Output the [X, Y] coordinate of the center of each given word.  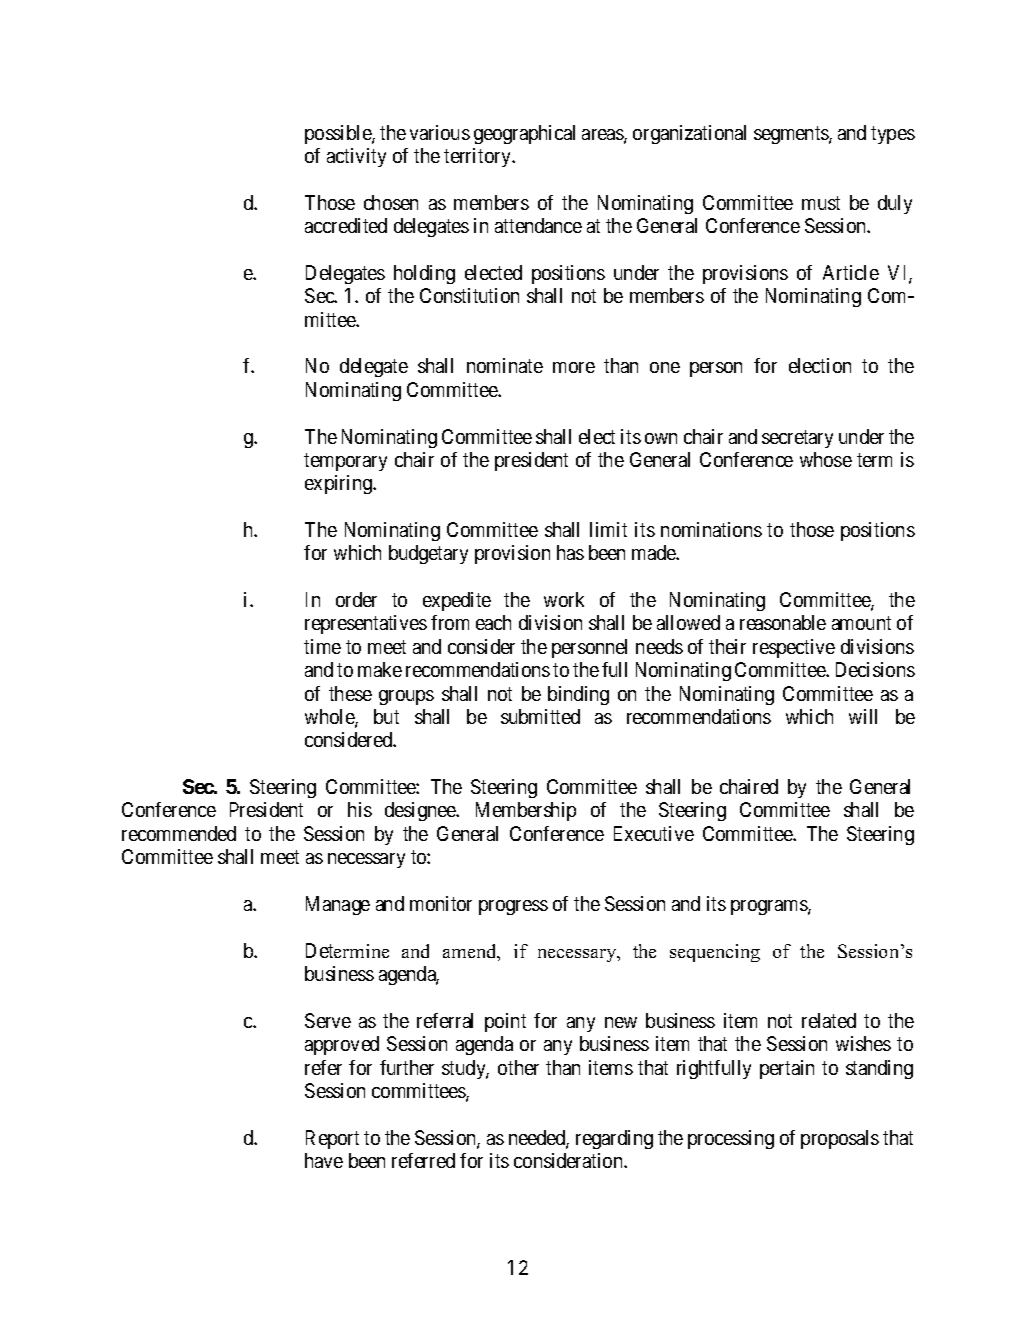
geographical [524, 134]
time [322, 646]
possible [339, 134]
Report [332, 1139]
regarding [614, 1139]
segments [792, 135]
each [493, 622]
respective [794, 648]
